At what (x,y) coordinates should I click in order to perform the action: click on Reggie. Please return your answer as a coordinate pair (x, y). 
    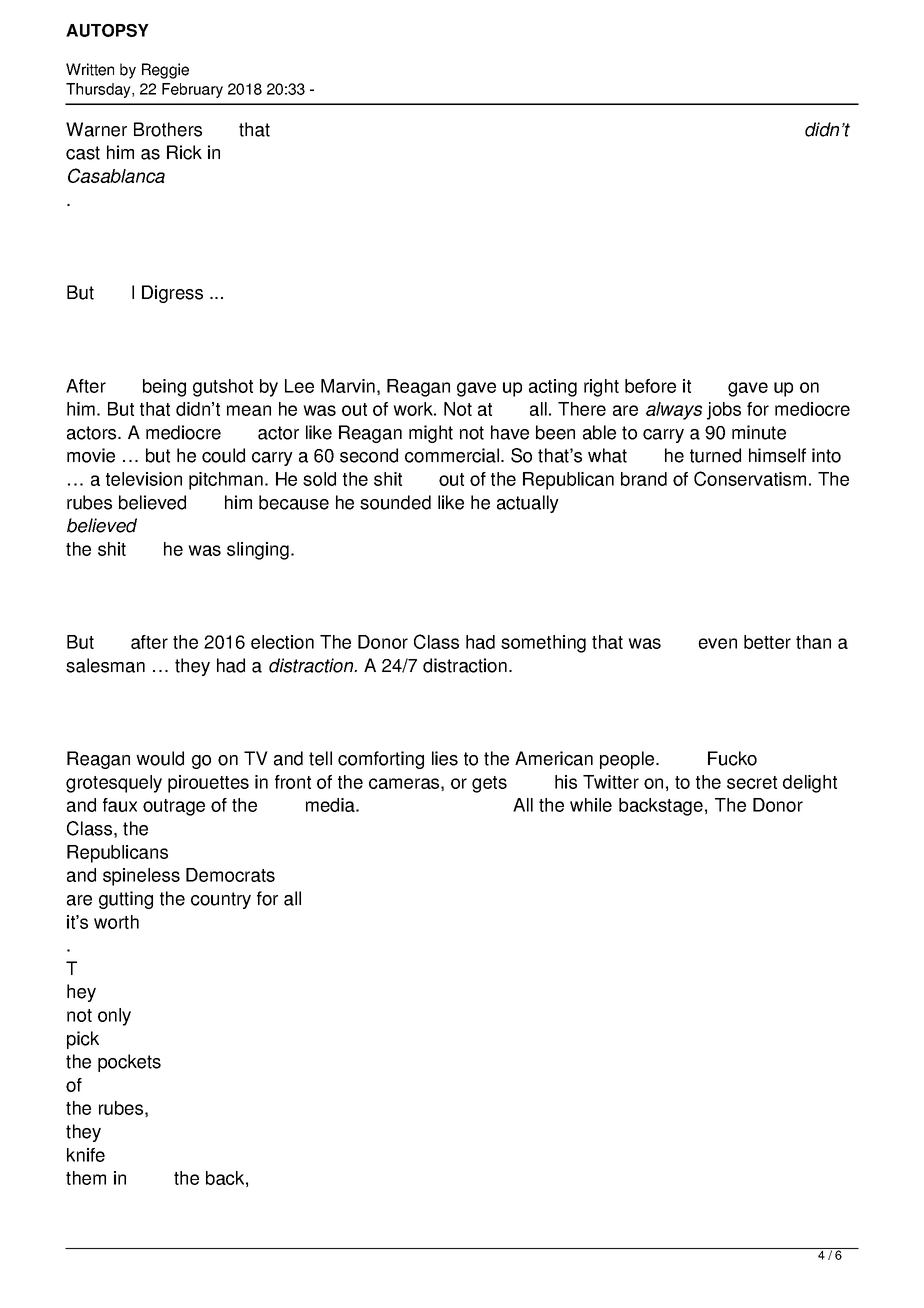
    Looking at the image, I should click on (165, 71).
